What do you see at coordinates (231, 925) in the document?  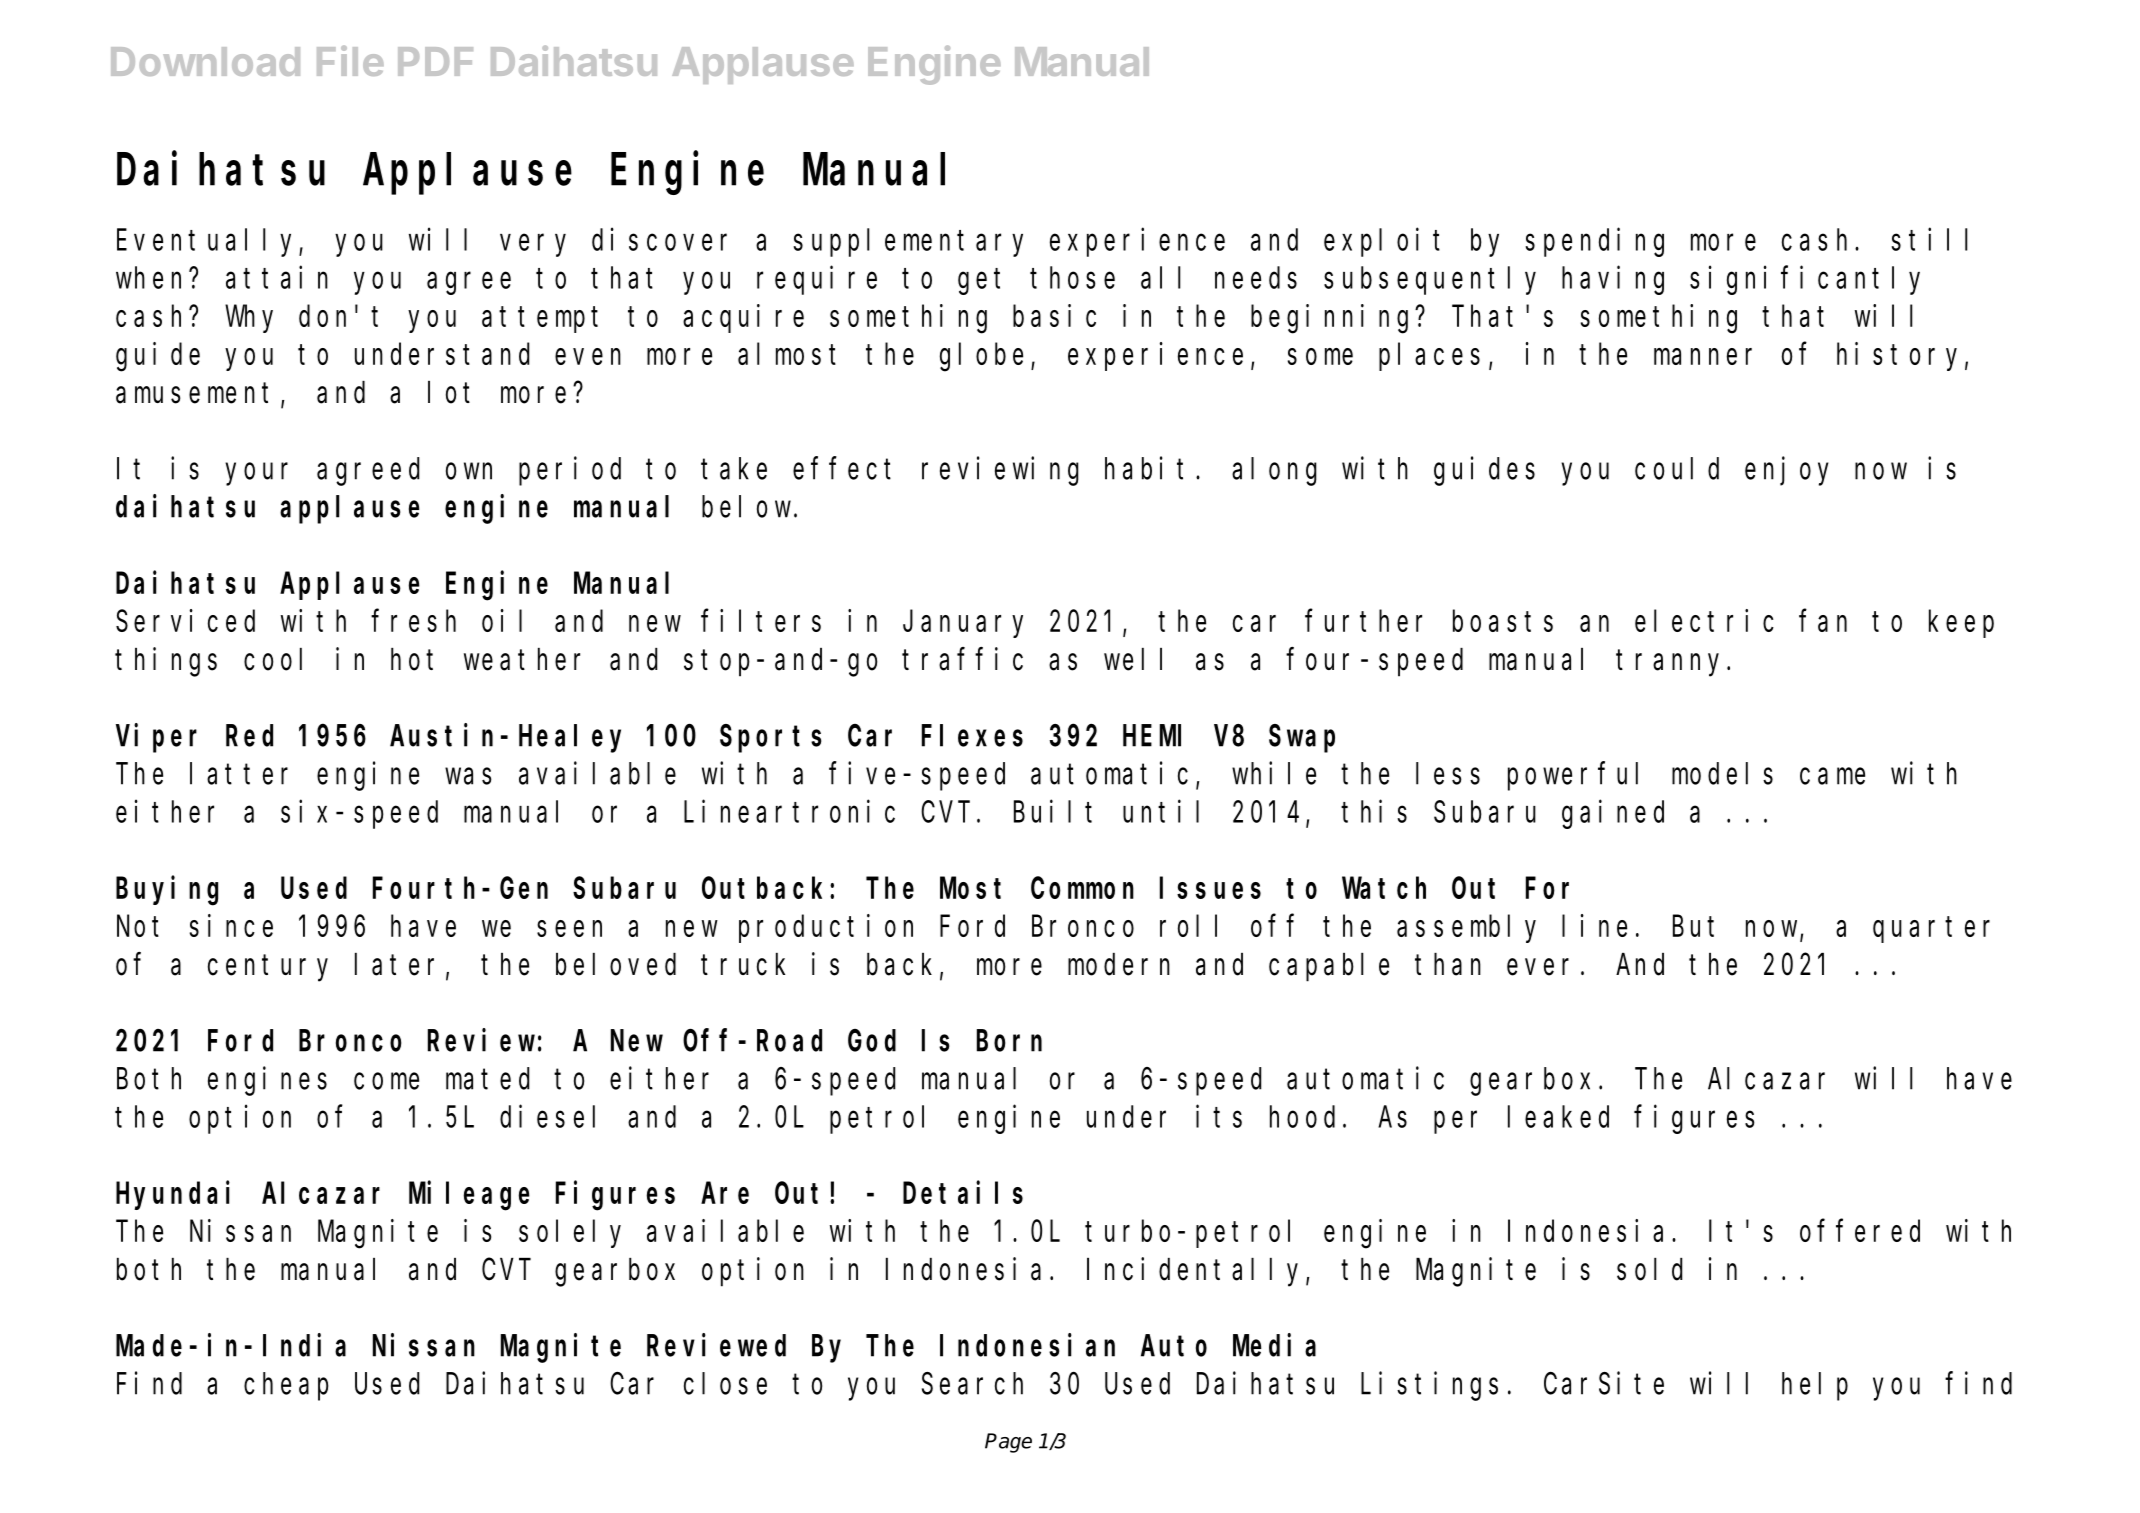 I see `since` at bounding box center [231, 925].
